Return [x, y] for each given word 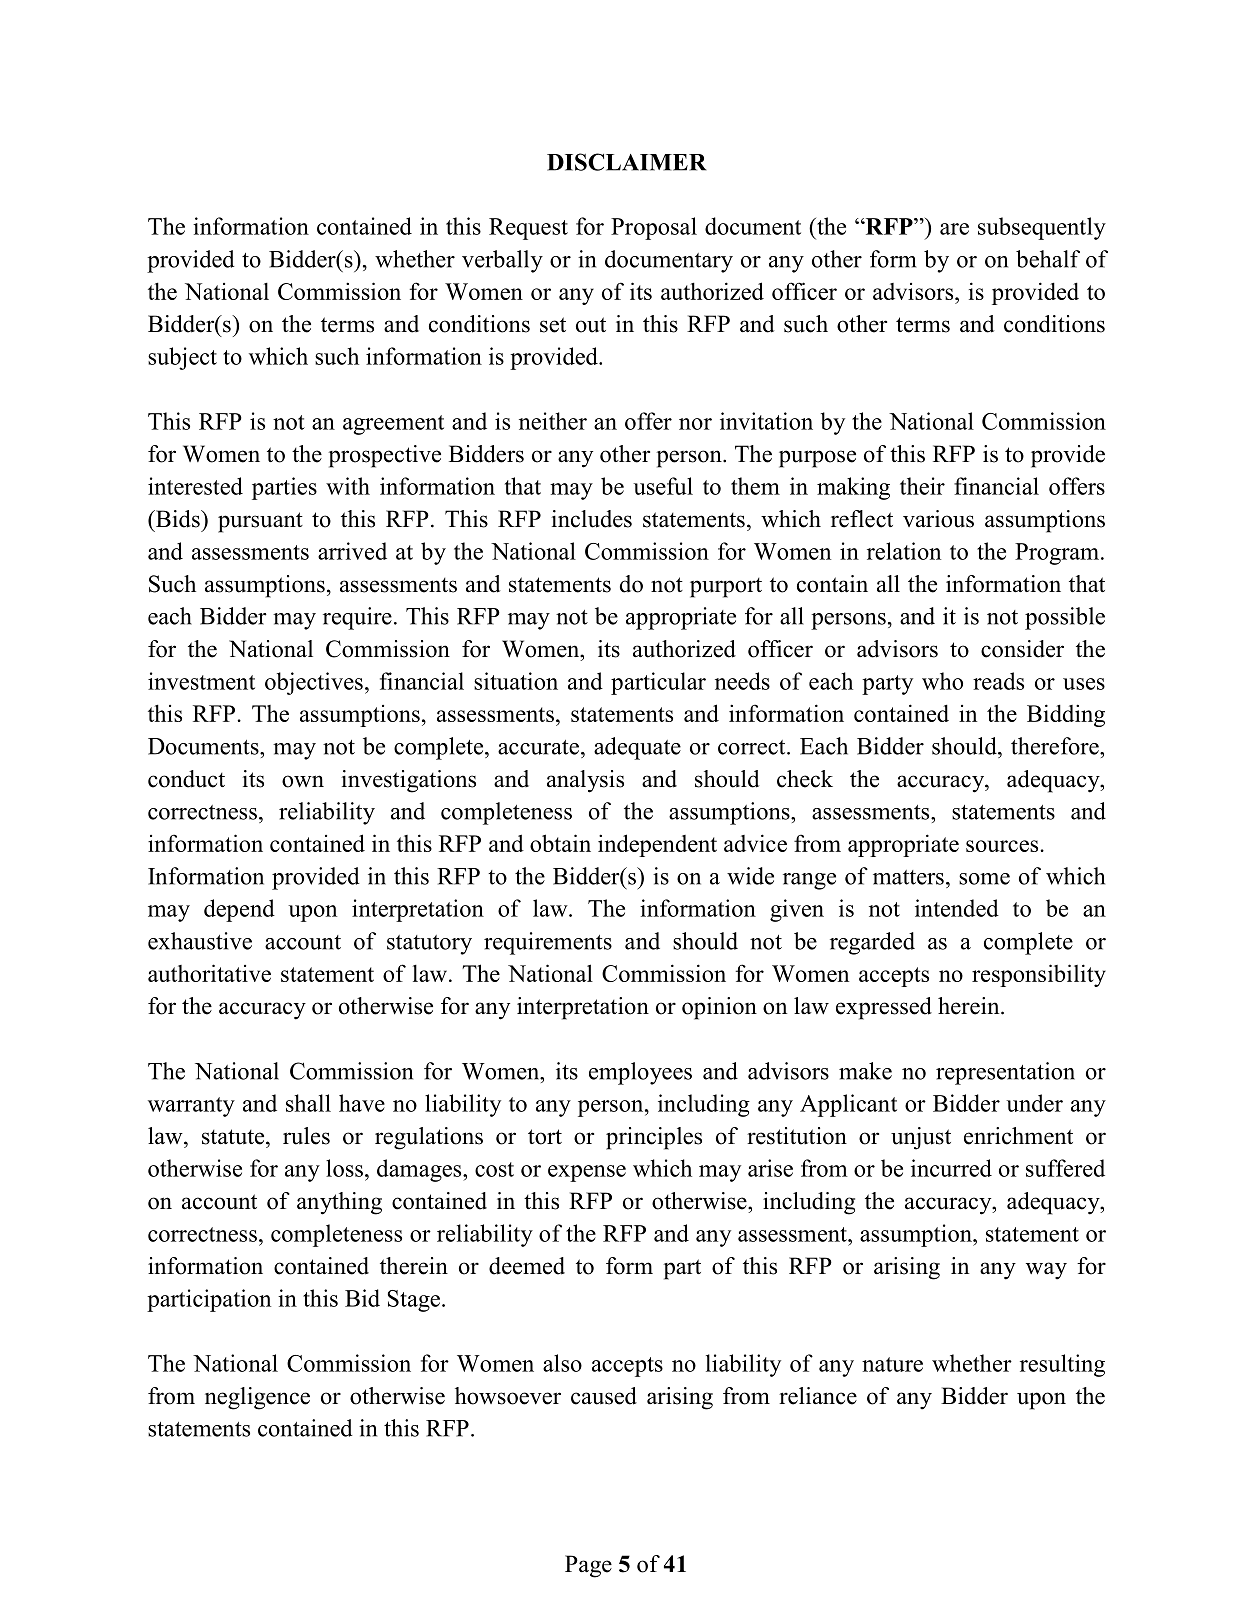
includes [591, 519]
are [954, 229]
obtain [560, 843]
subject [182, 358]
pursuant [260, 522]
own [303, 781]
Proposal [654, 228]
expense [587, 1173]
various [938, 519]
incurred [951, 1168]
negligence [257, 1398]
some [984, 879]
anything [339, 1203]
